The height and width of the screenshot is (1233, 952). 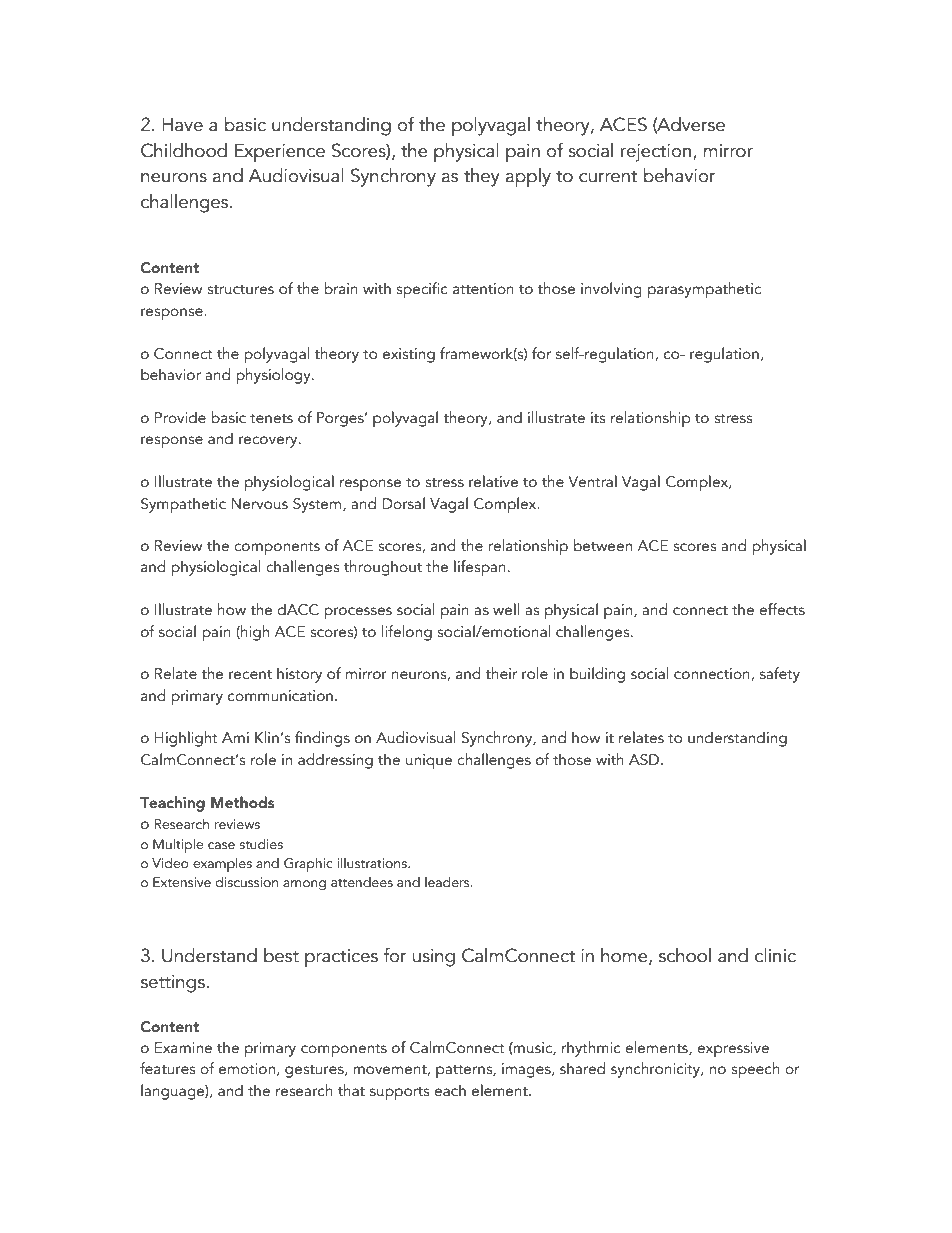 What do you see at coordinates (656, 153) in the screenshot?
I see `rejection` at bounding box center [656, 153].
